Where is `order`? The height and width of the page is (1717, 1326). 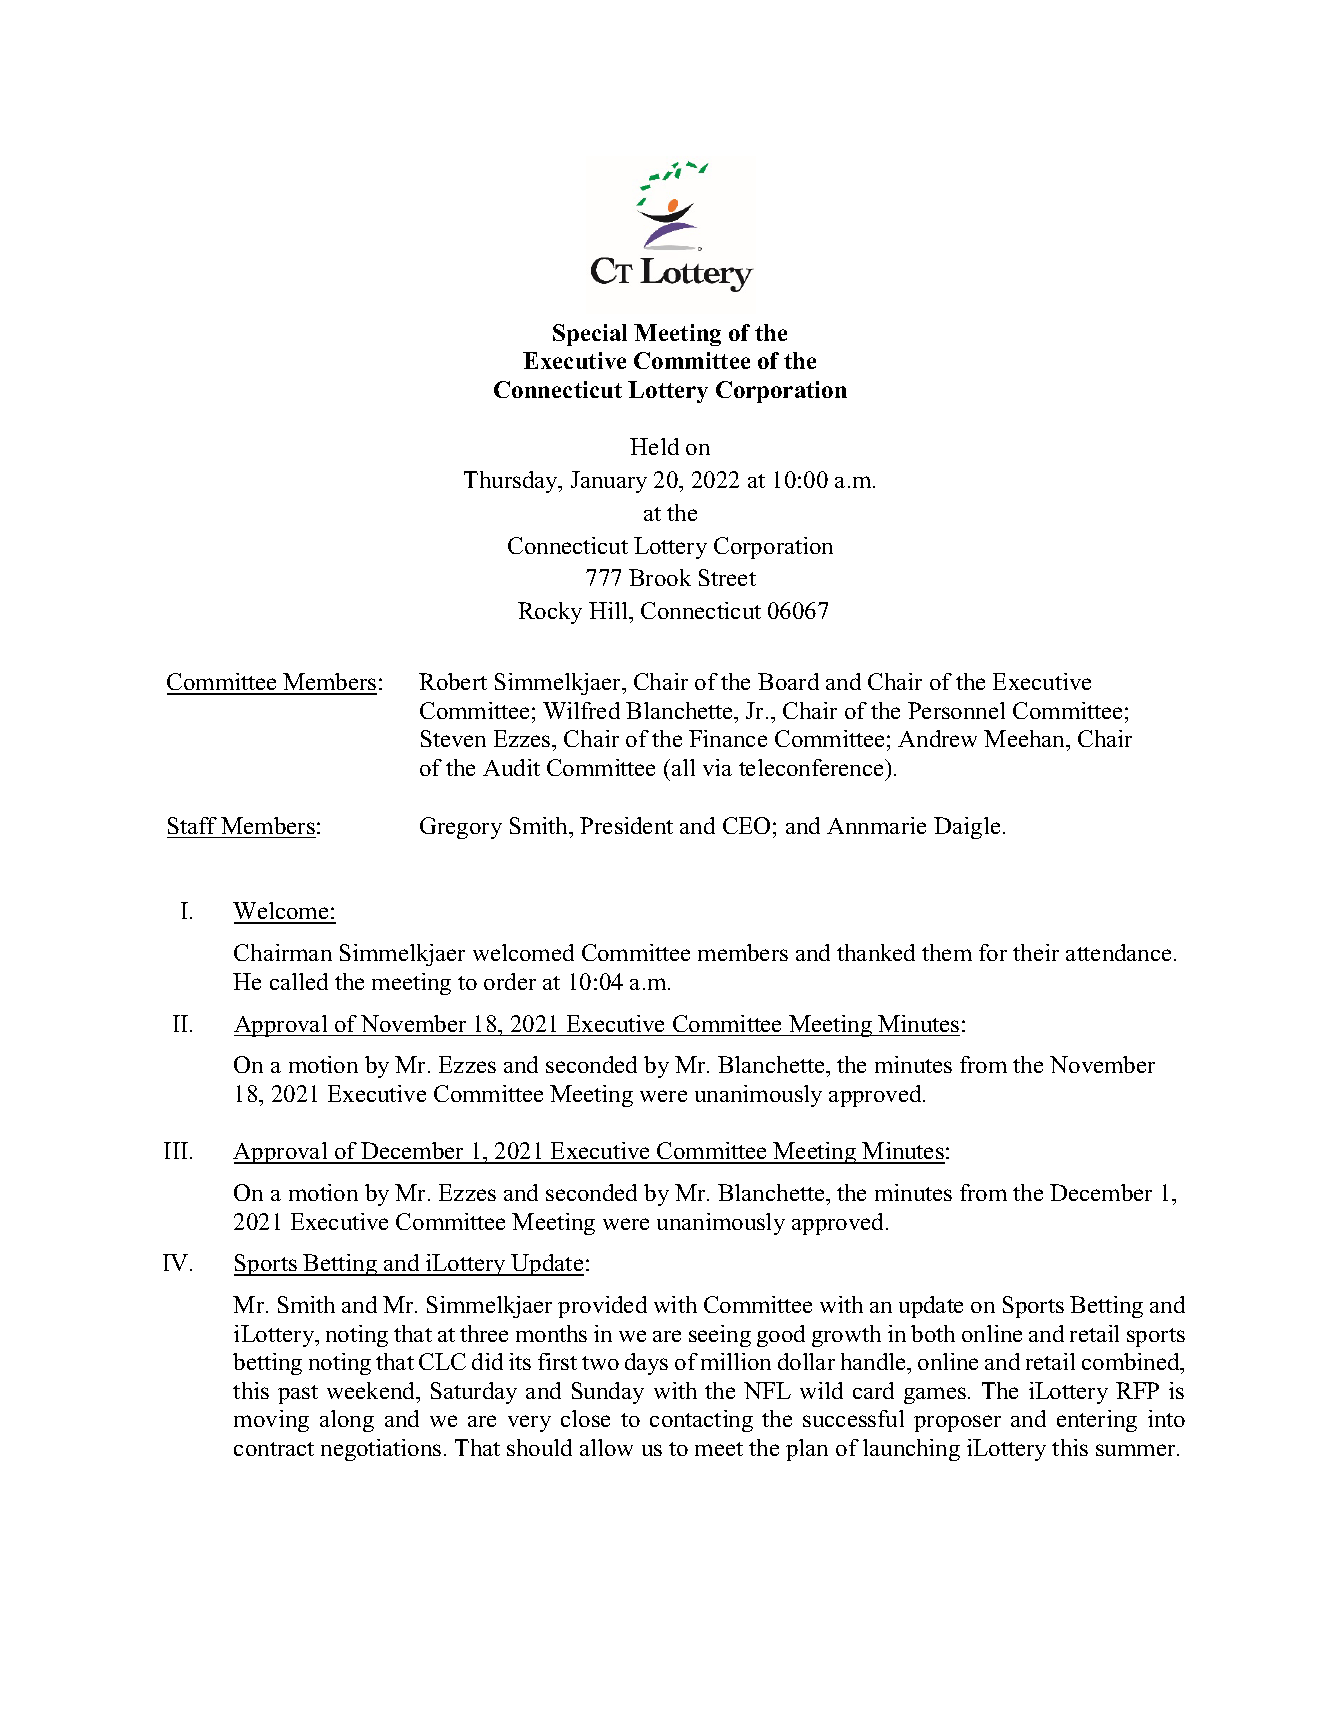
order is located at coordinates (510, 981).
